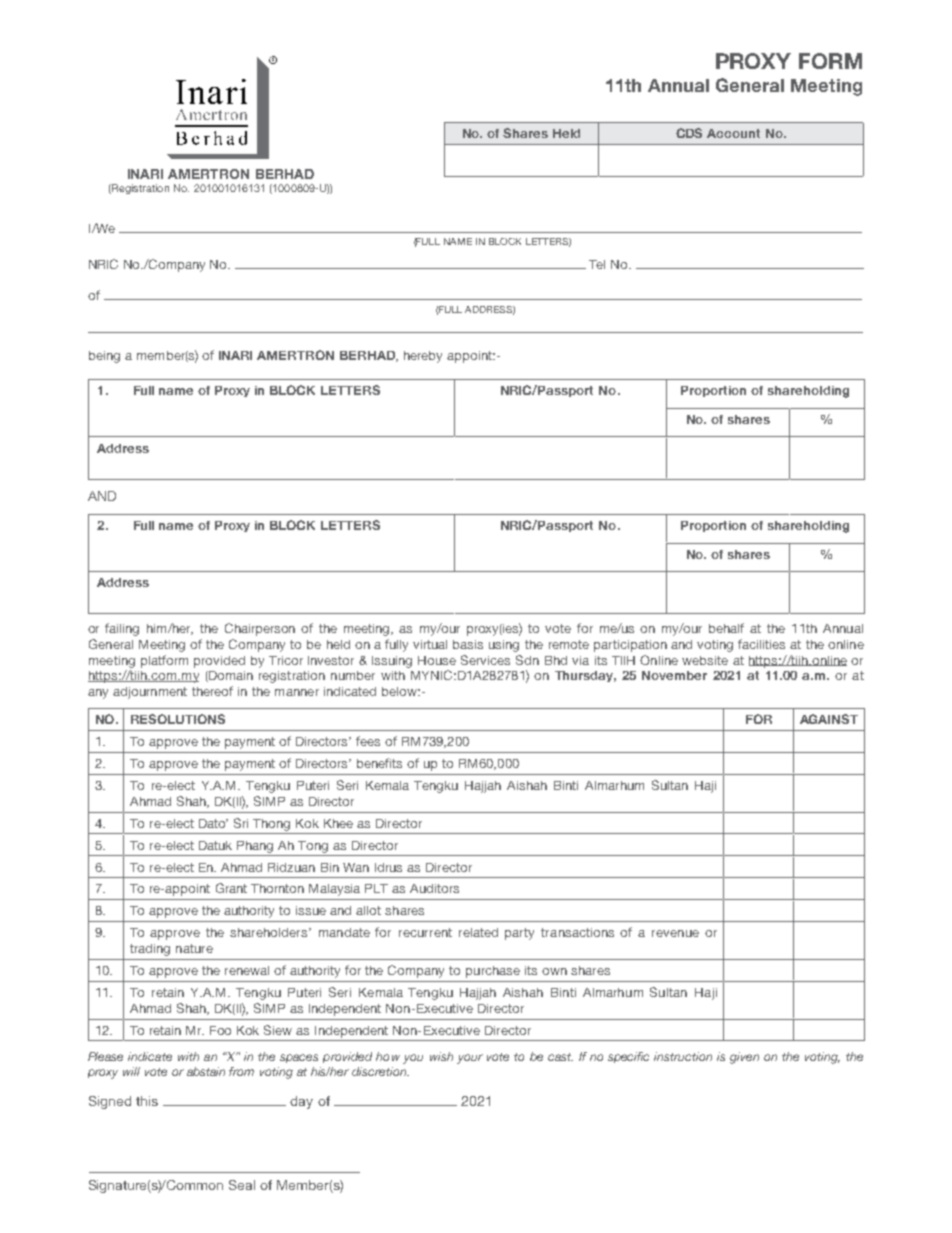 The height and width of the image is (1233, 952). I want to click on being, so click(104, 357).
